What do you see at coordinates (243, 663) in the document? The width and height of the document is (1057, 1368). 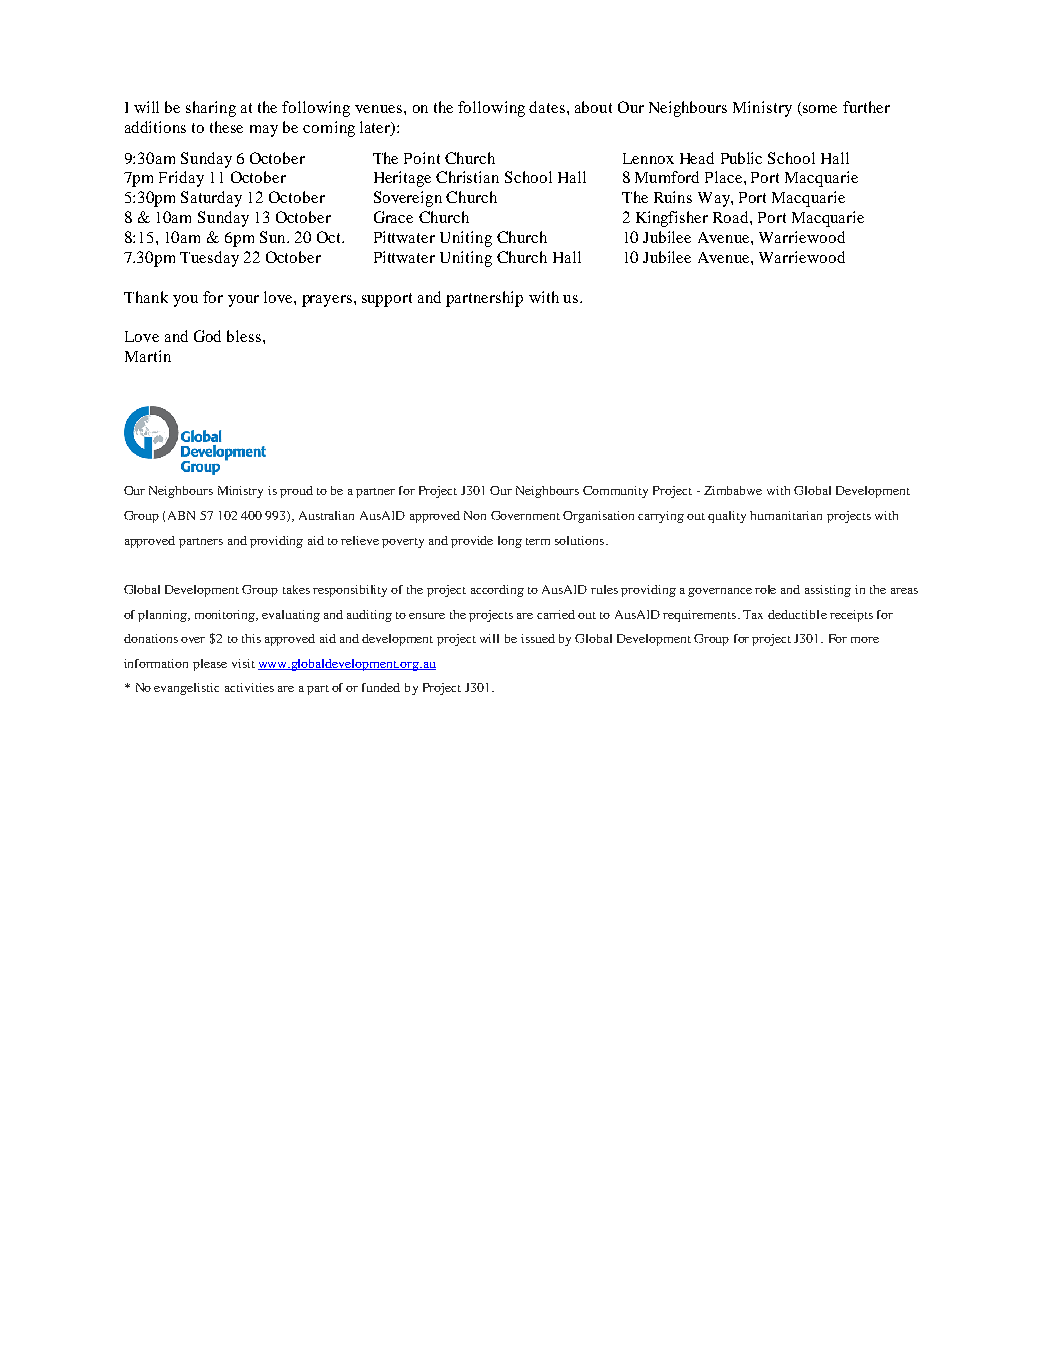 I see `visit` at bounding box center [243, 663].
